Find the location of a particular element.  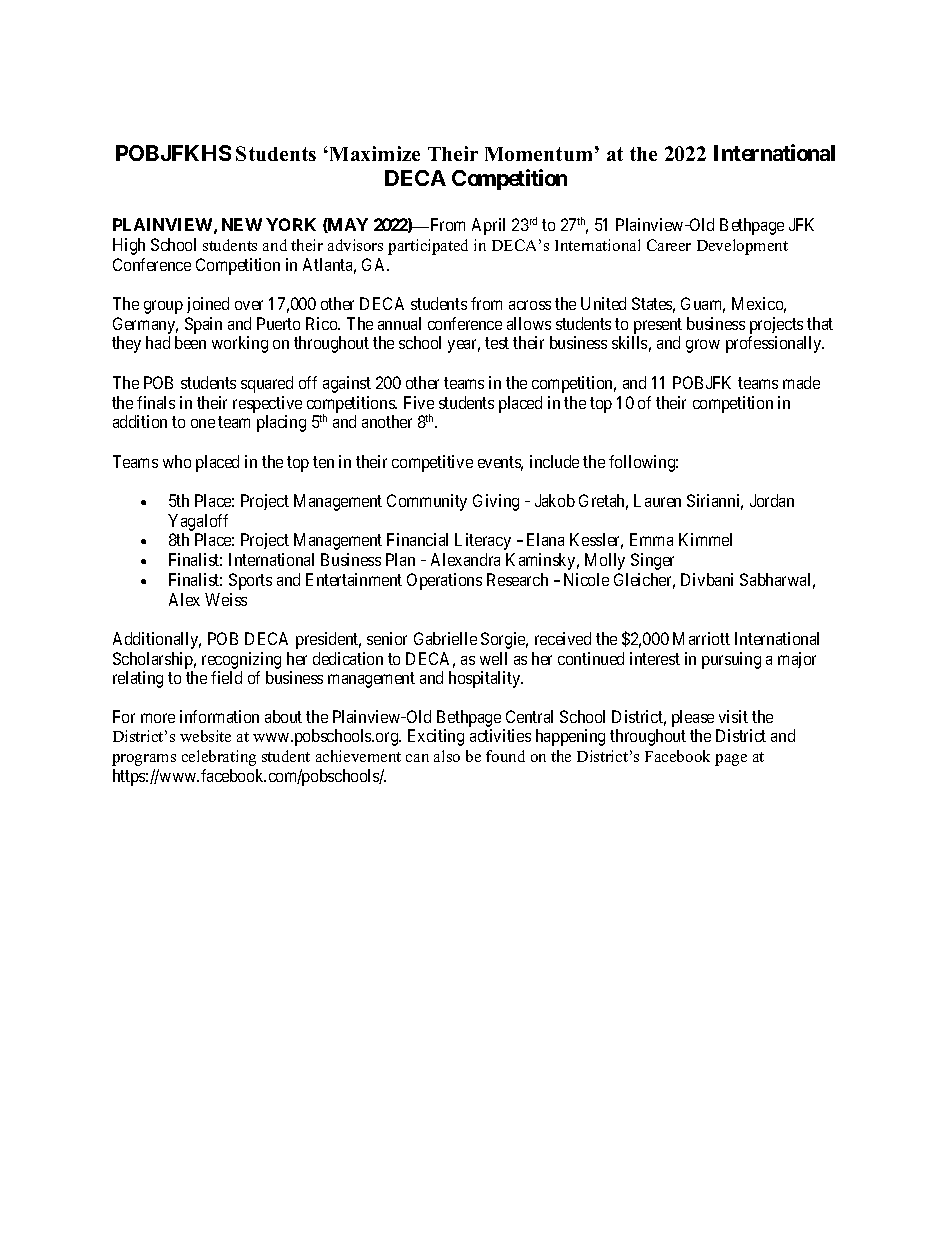

website is located at coordinates (205, 736).
